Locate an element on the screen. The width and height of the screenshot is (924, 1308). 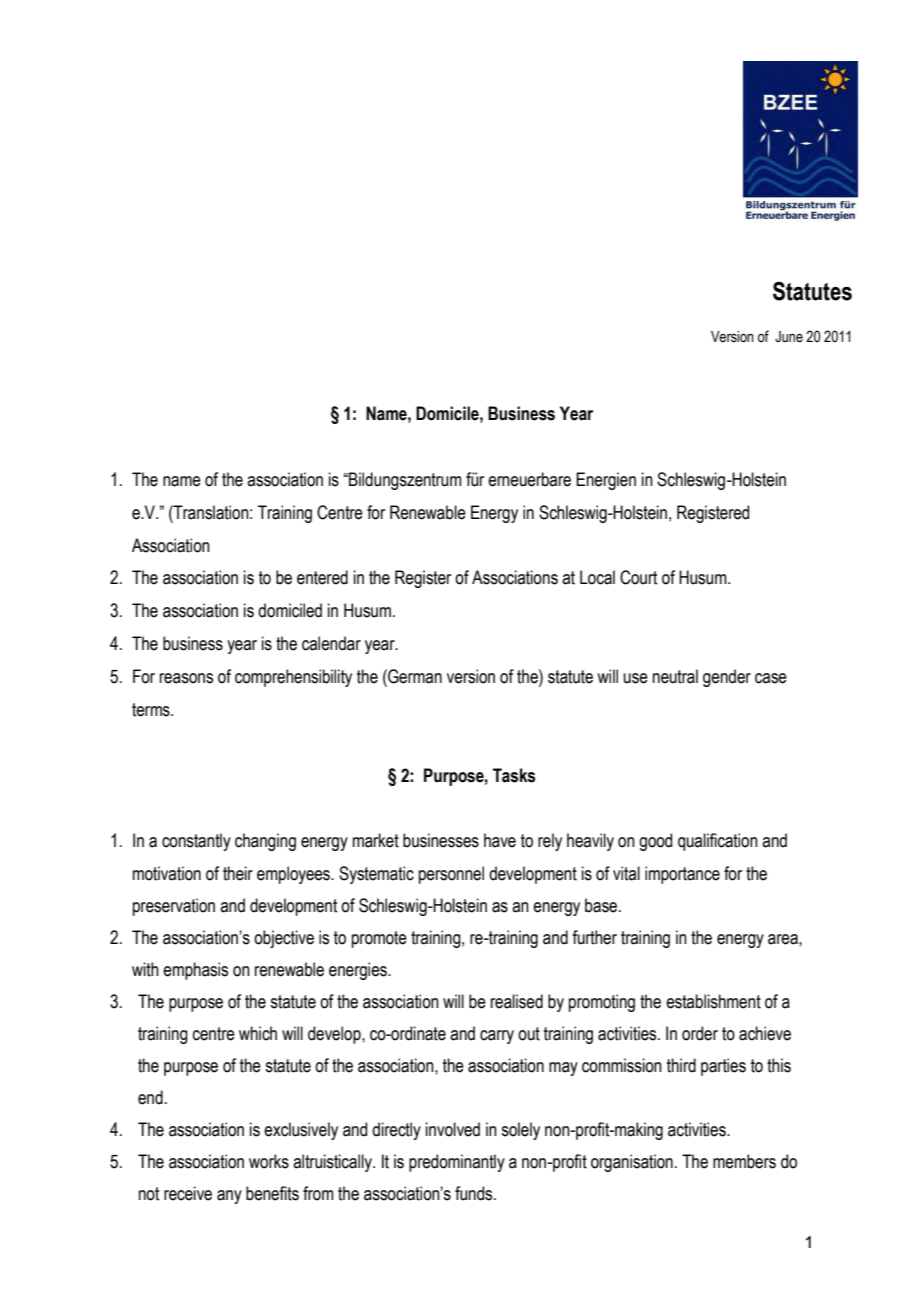
Local is located at coordinates (597, 577).
